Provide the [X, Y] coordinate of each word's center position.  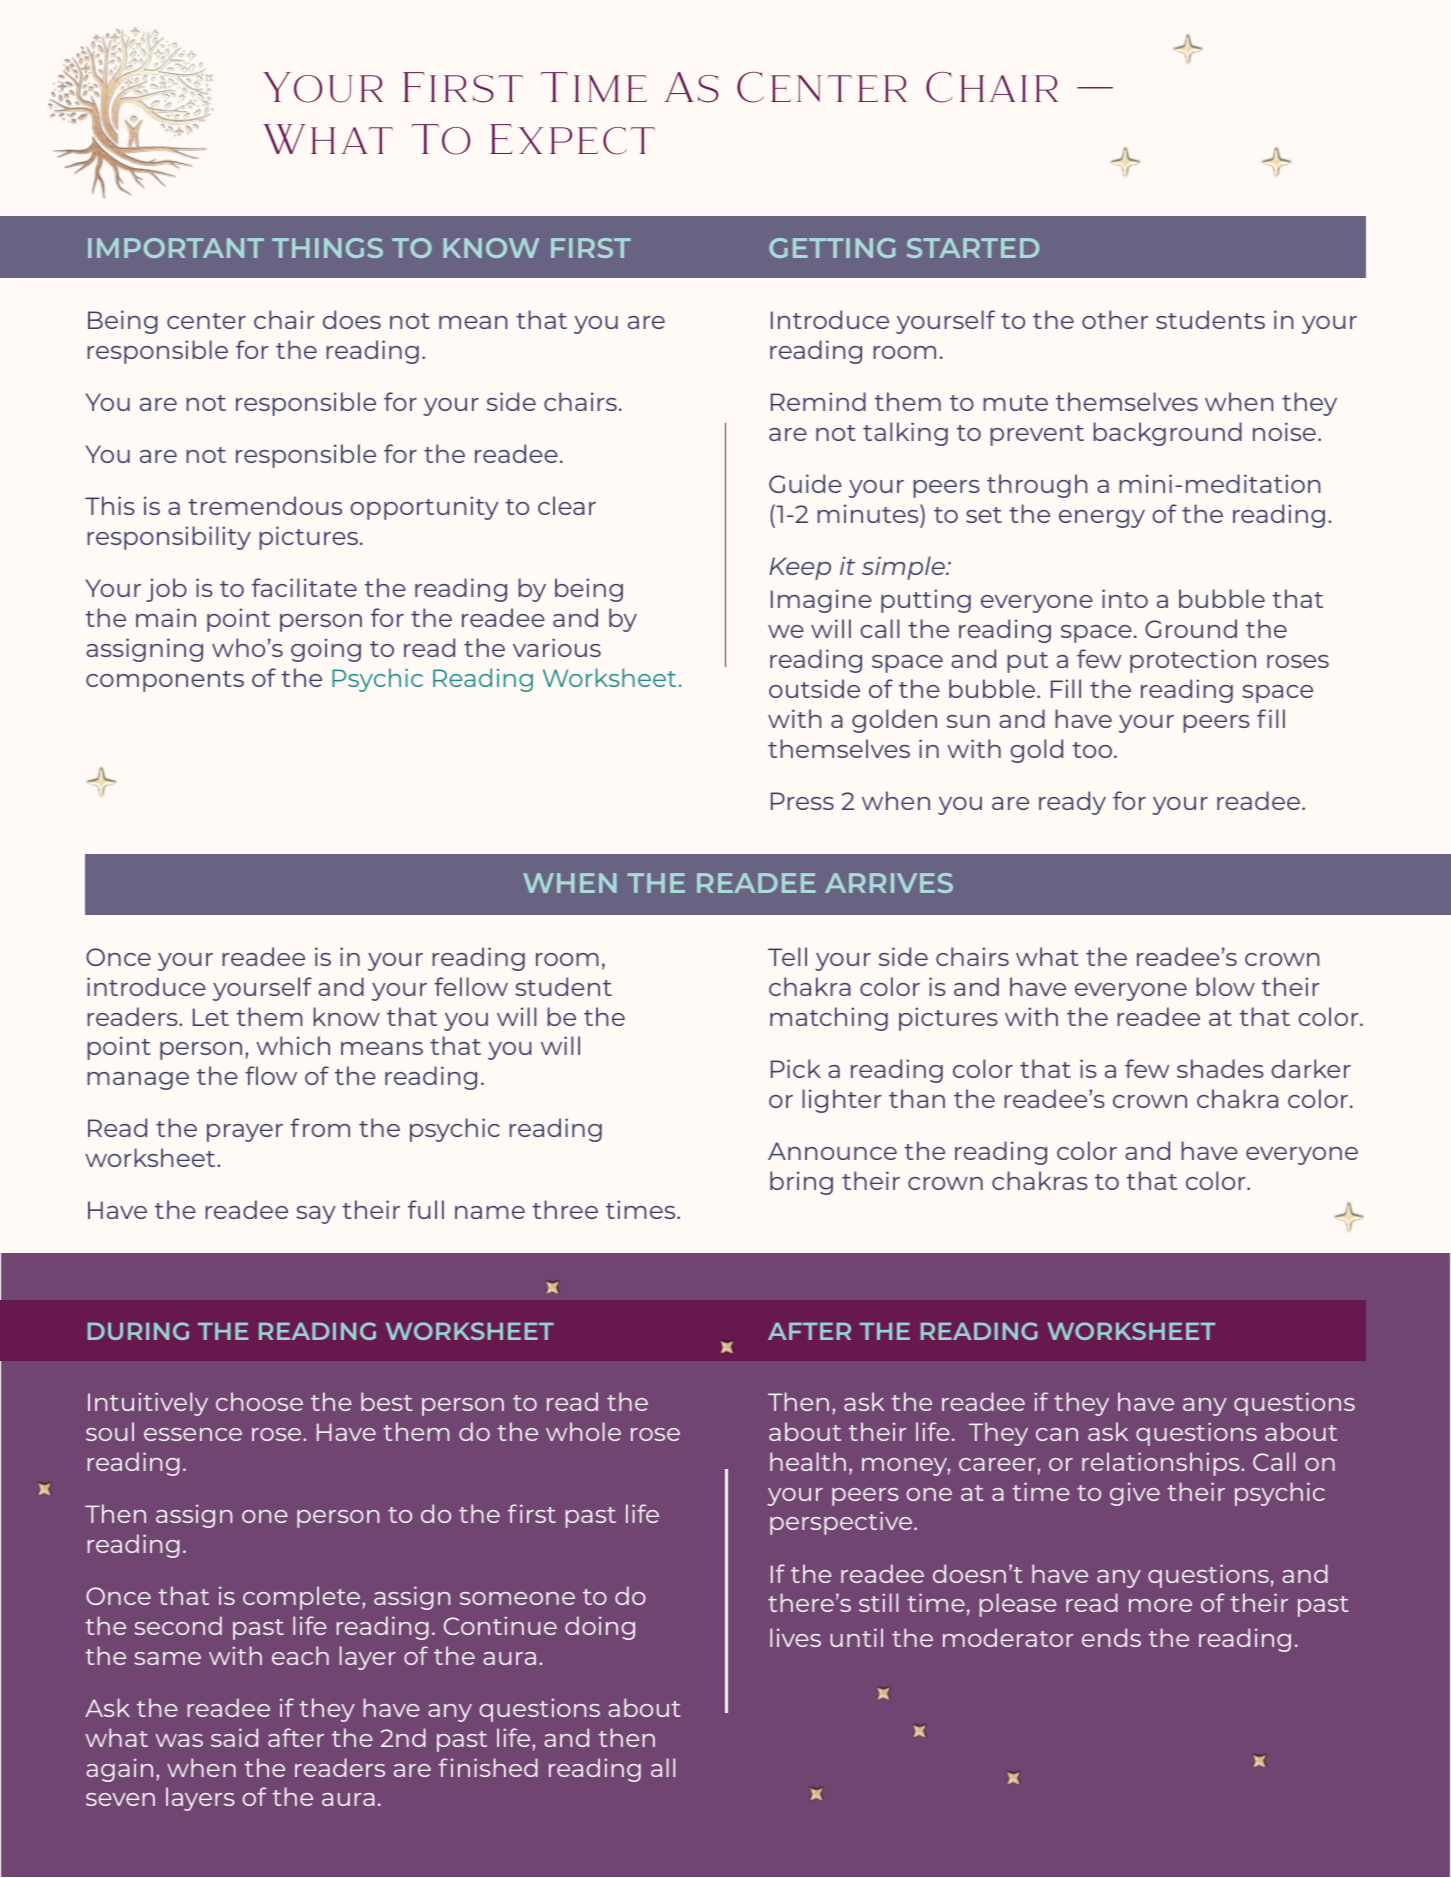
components [165, 681]
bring [801, 1183]
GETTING [832, 248]
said [234, 1737]
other [1115, 319]
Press [802, 801]
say [316, 1215]
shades [1220, 1068]
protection [1193, 661]
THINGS [327, 248]
